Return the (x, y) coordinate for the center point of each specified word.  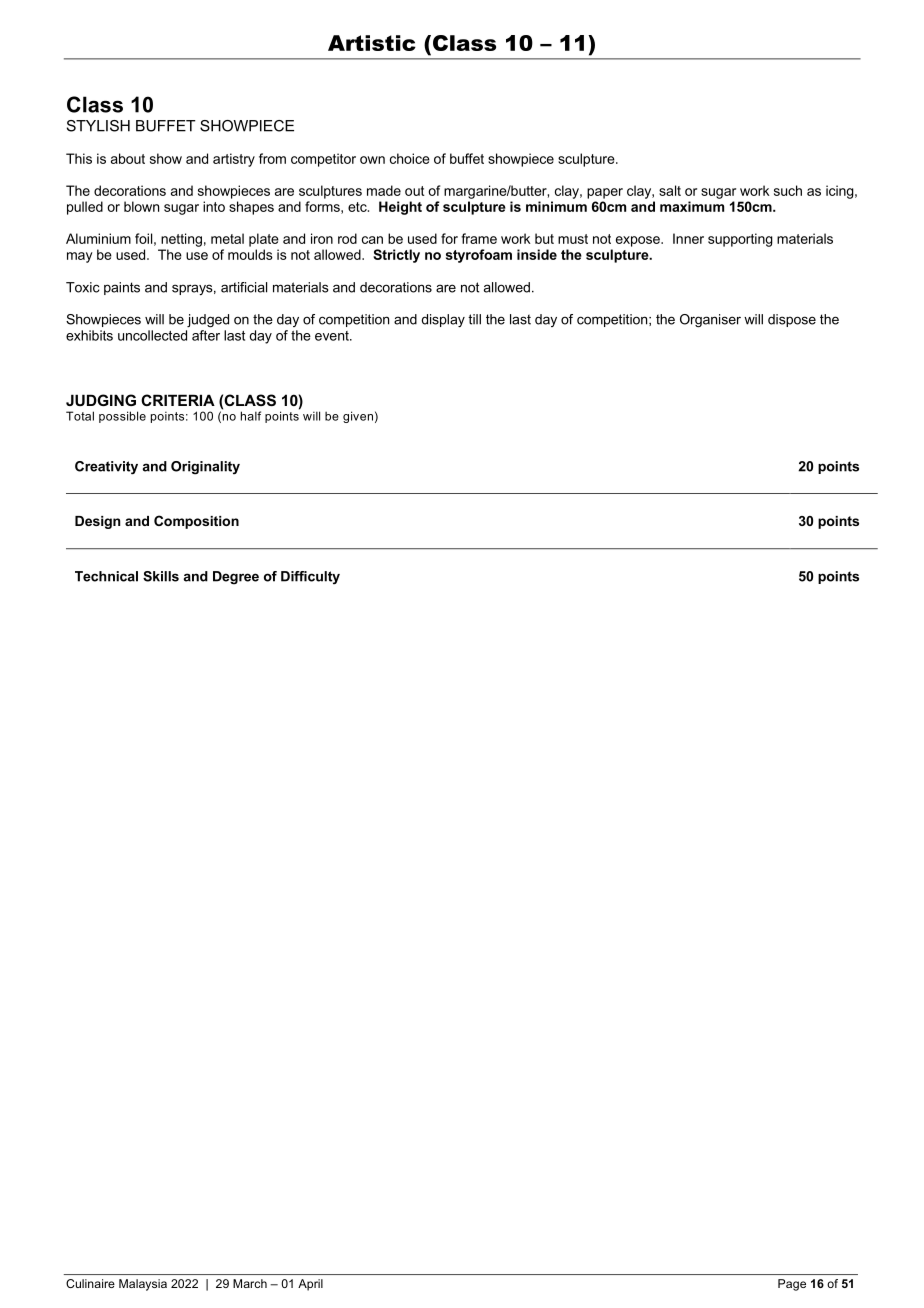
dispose (792, 320)
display (443, 320)
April (310, 1285)
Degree (236, 578)
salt (670, 190)
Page (792, 1285)
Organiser (710, 321)
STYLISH (98, 126)
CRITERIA (178, 400)
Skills (161, 576)
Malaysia (143, 1285)
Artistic (372, 43)
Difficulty (310, 577)
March (250, 1283)
